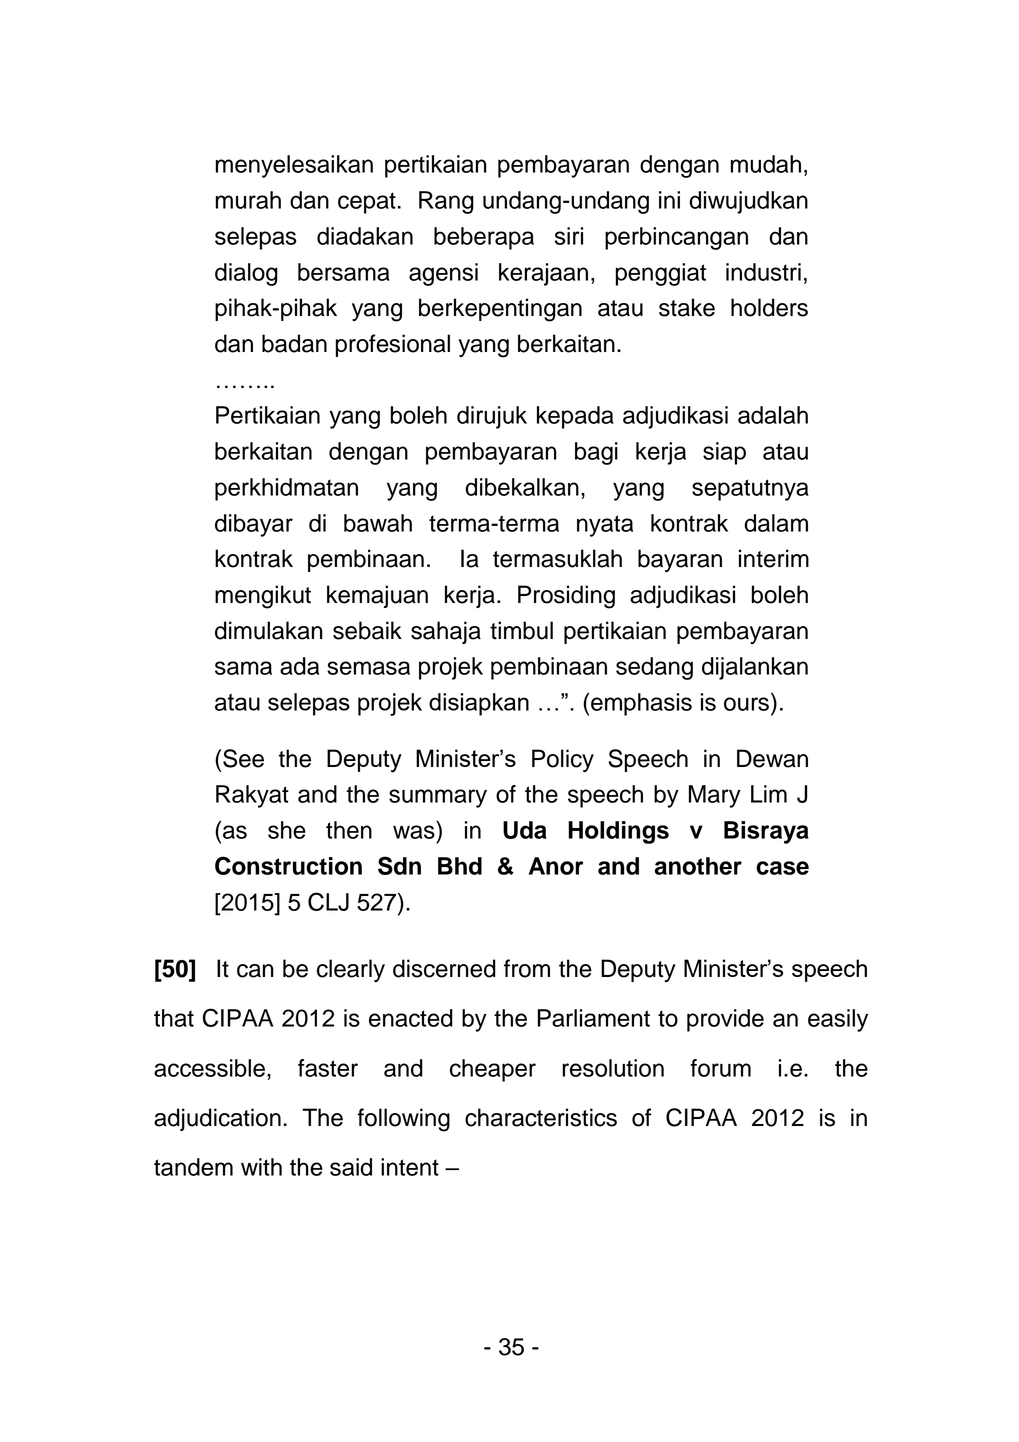  Describe the element at coordinates (243, 758) in the screenshot. I see `See` at that location.
